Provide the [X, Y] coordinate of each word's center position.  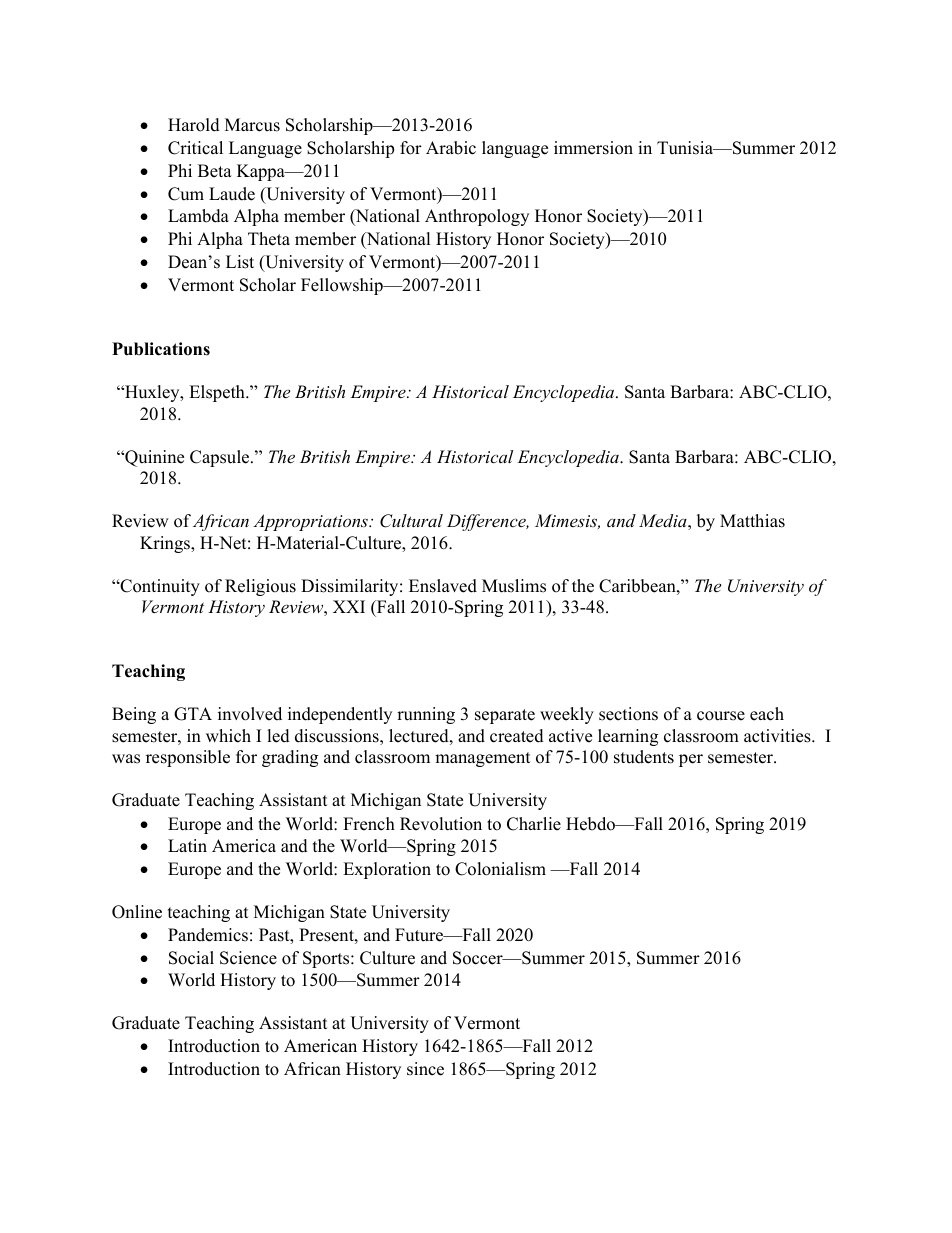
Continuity [159, 587]
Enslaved [443, 586]
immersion [593, 148]
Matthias [752, 521]
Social [191, 958]
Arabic [451, 148]
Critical [195, 148]
